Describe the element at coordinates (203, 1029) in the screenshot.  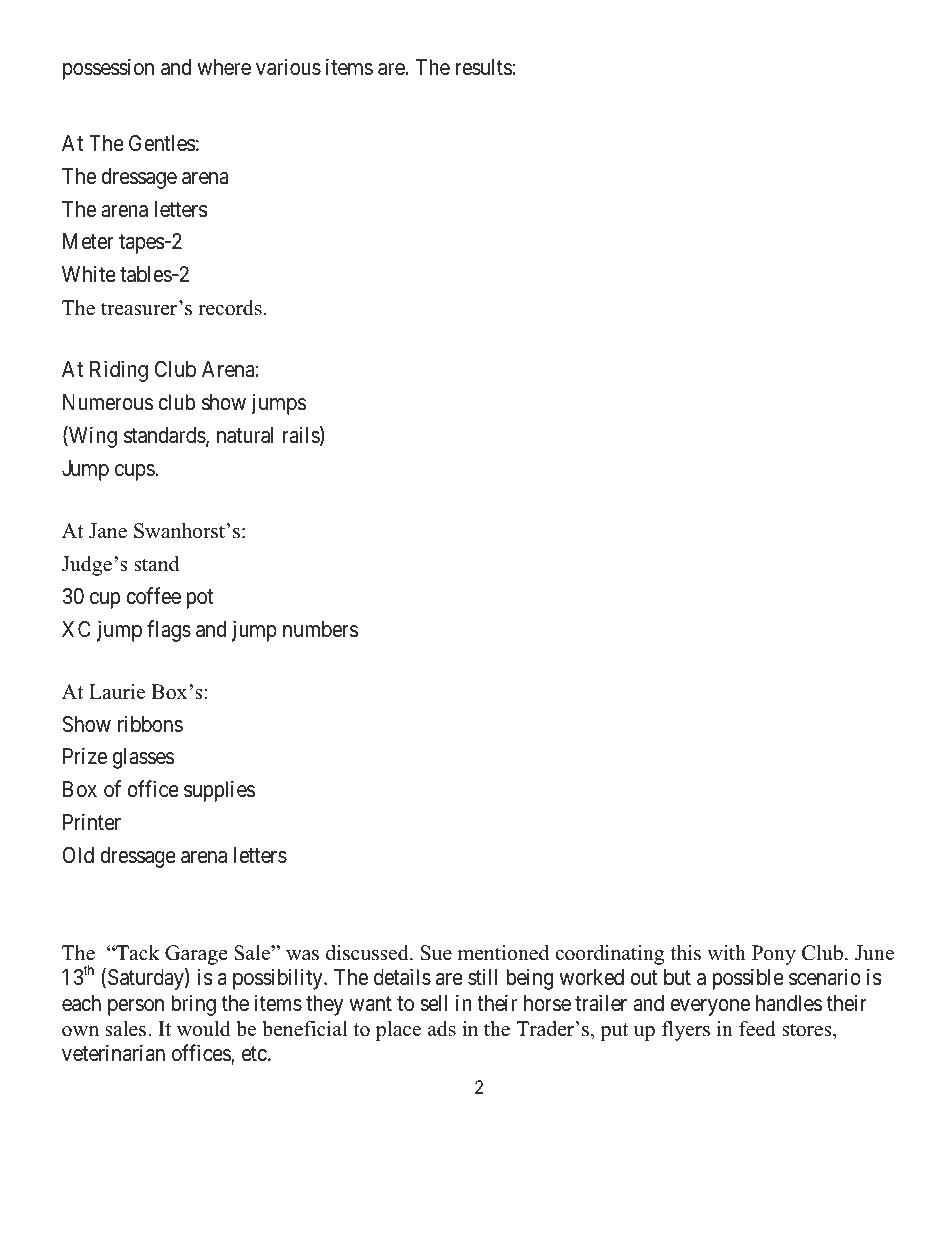
I see `would` at that location.
